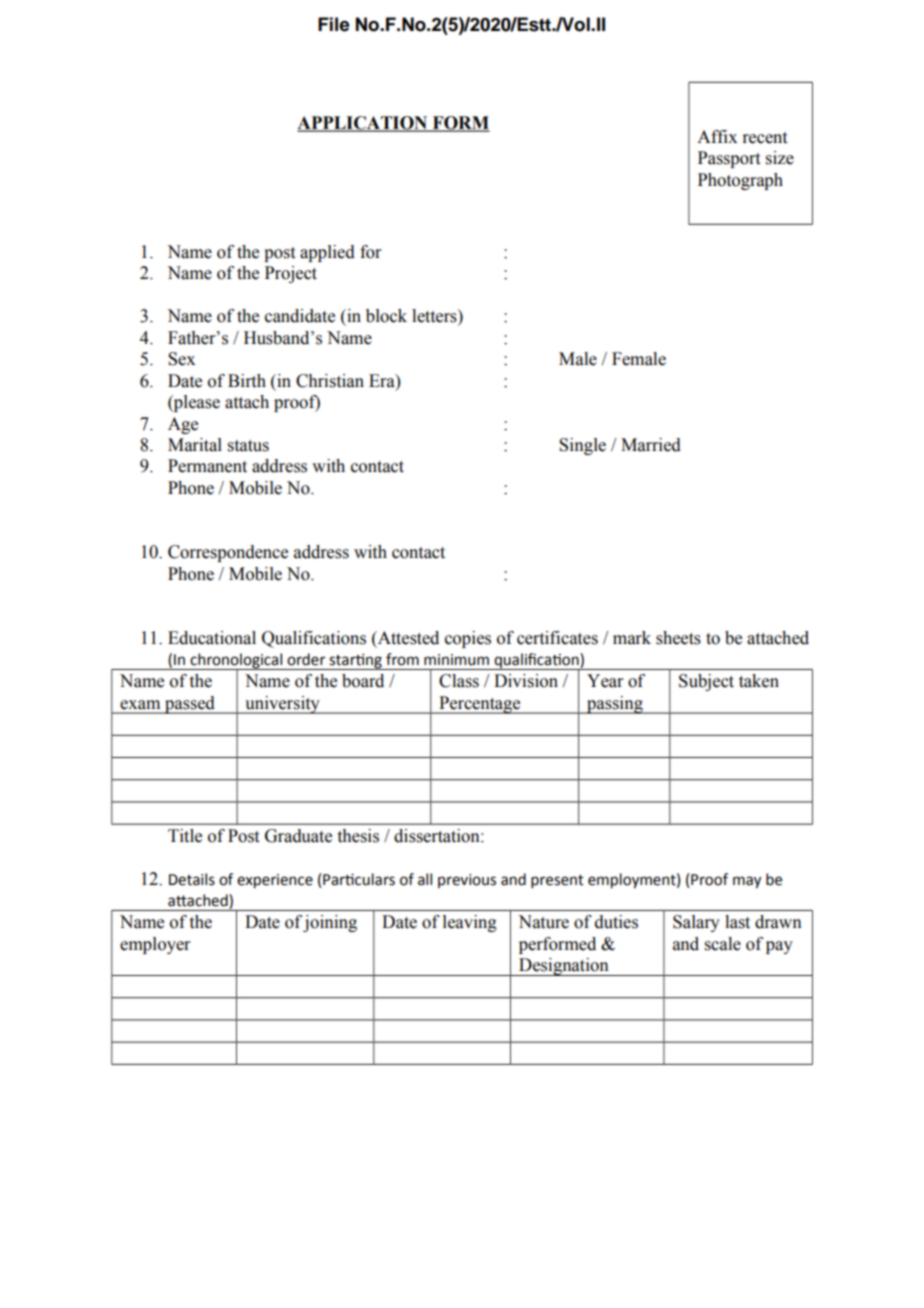 The width and height of the screenshot is (924, 1308). What do you see at coordinates (207, 466) in the screenshot?
I see `Permanent` at bounding box center [207, 466].
